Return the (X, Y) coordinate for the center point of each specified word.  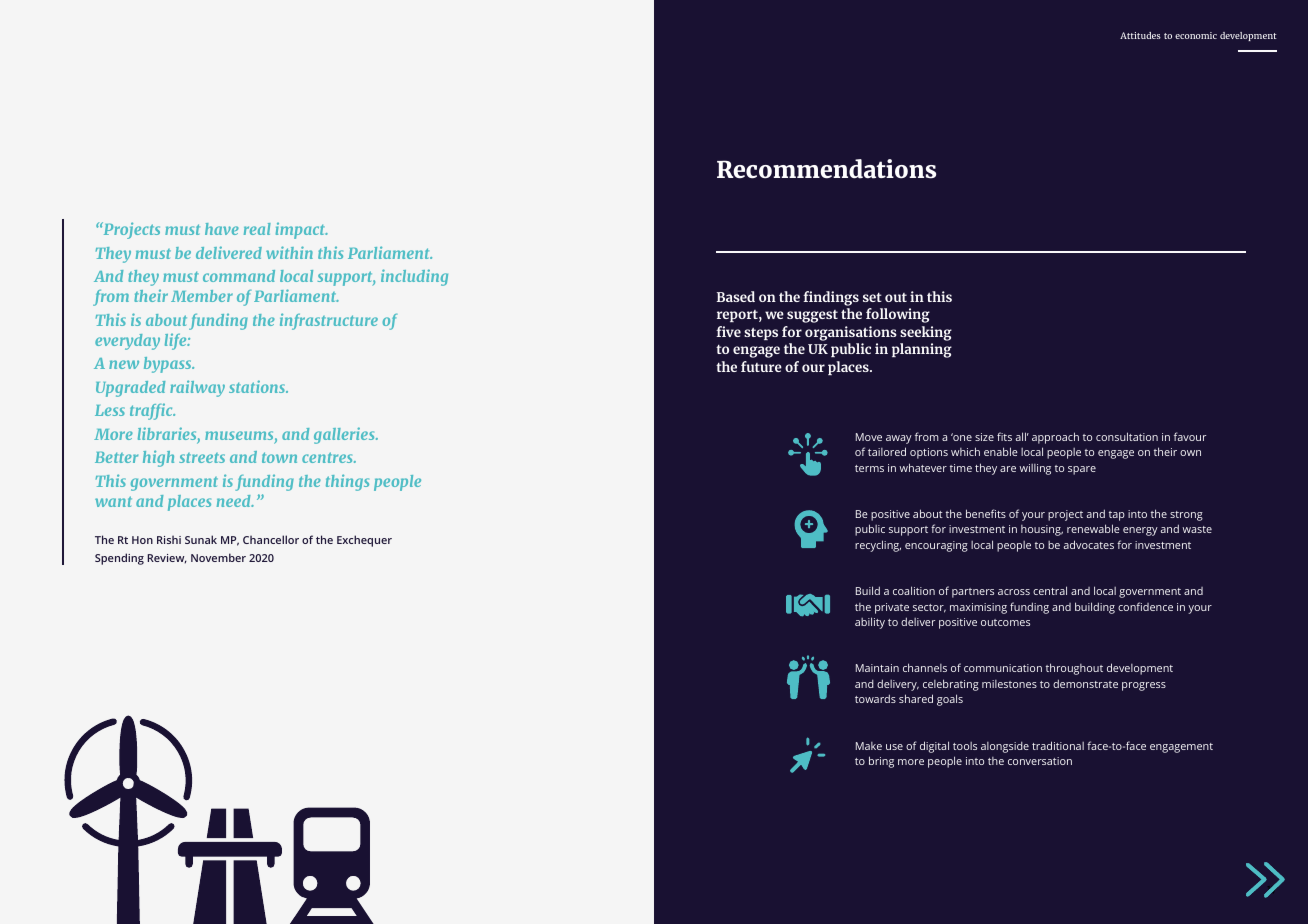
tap (1117, 516)
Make (869, 746)
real (257, 229)
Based (736, 296)
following (898, 315)
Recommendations (826, 169)
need (235, 501)
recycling (878, 546)
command (239, 276)
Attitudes (1140, 35)
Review (167, 559)
